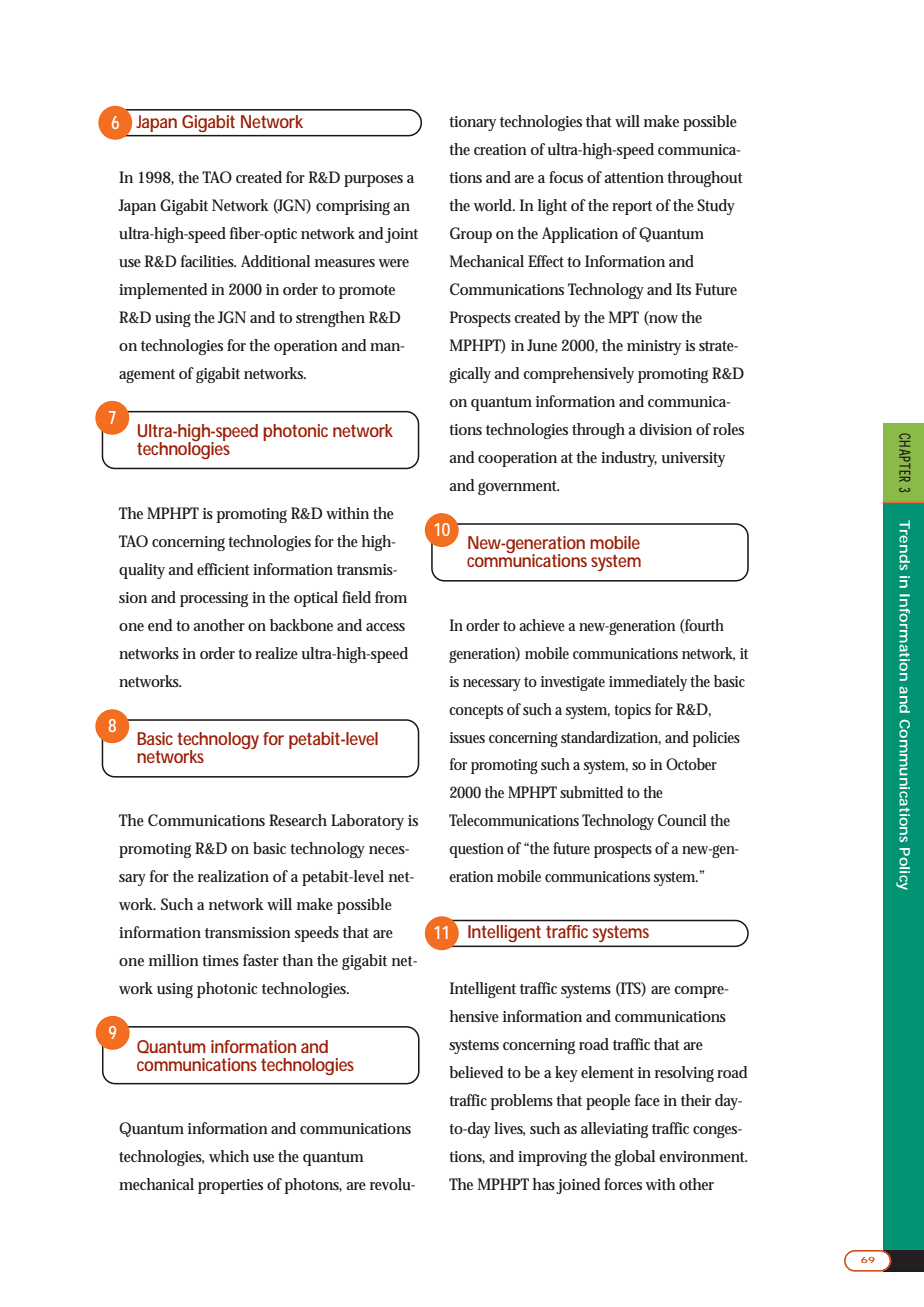 Image resolution: width=924 pixels, height=1307 pixels. Describe the element at coordinates (223, 569) in the document. I see `efficient` at that location.
